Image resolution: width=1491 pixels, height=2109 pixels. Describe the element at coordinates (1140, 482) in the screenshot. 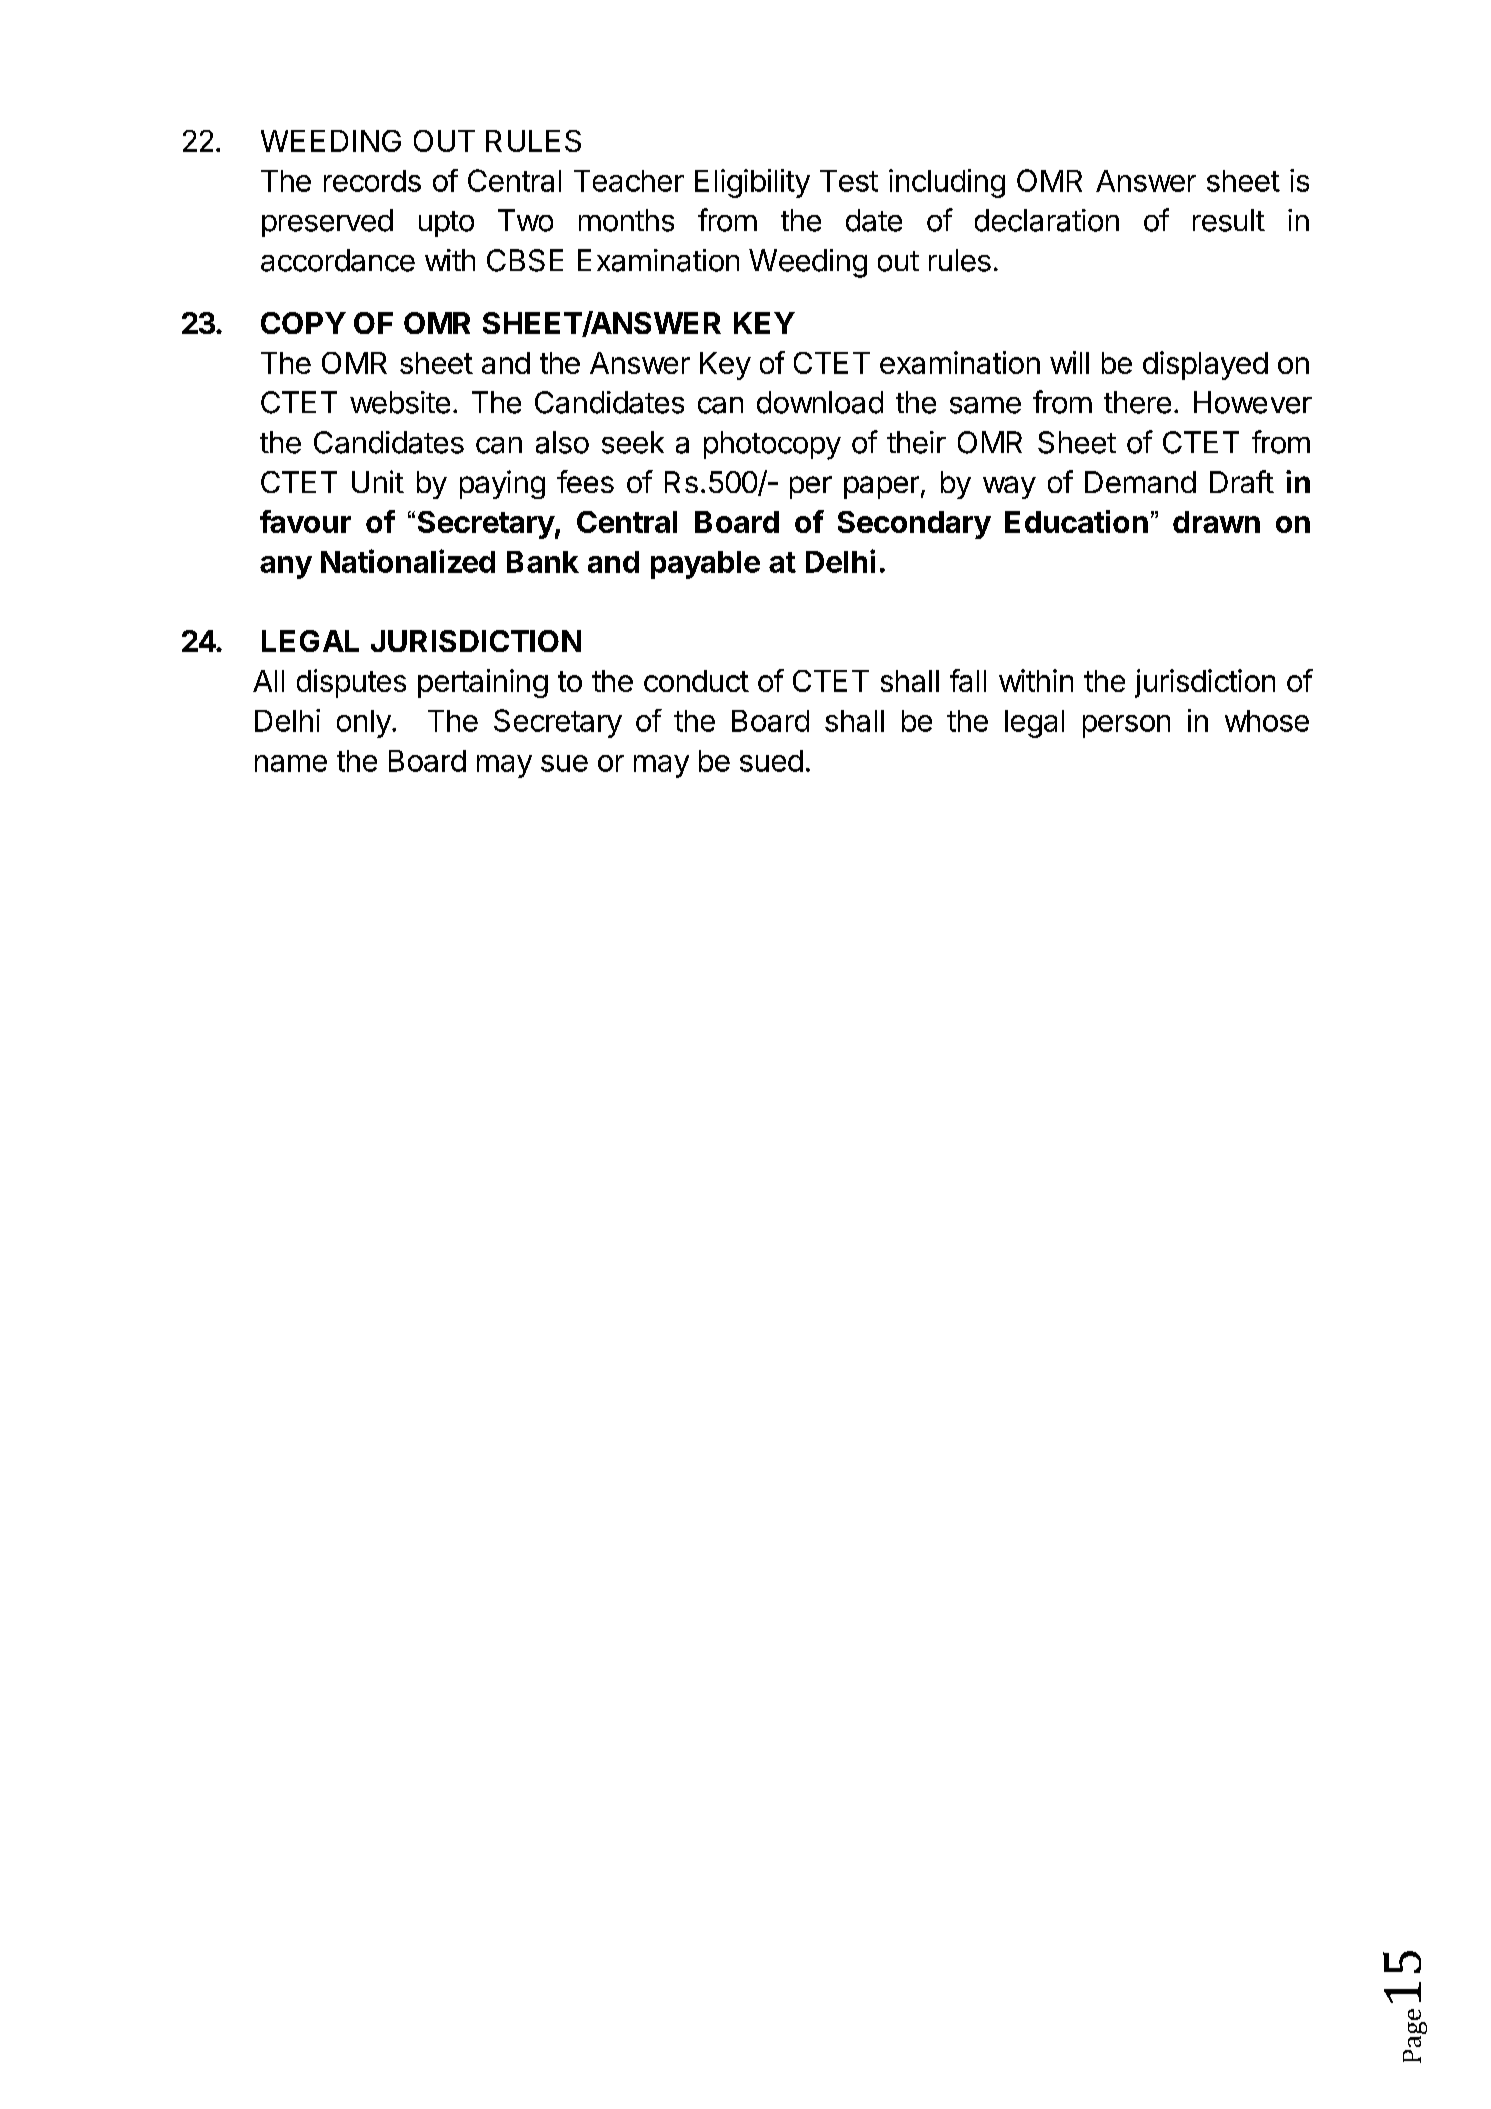

I see `Demand` at that location.
